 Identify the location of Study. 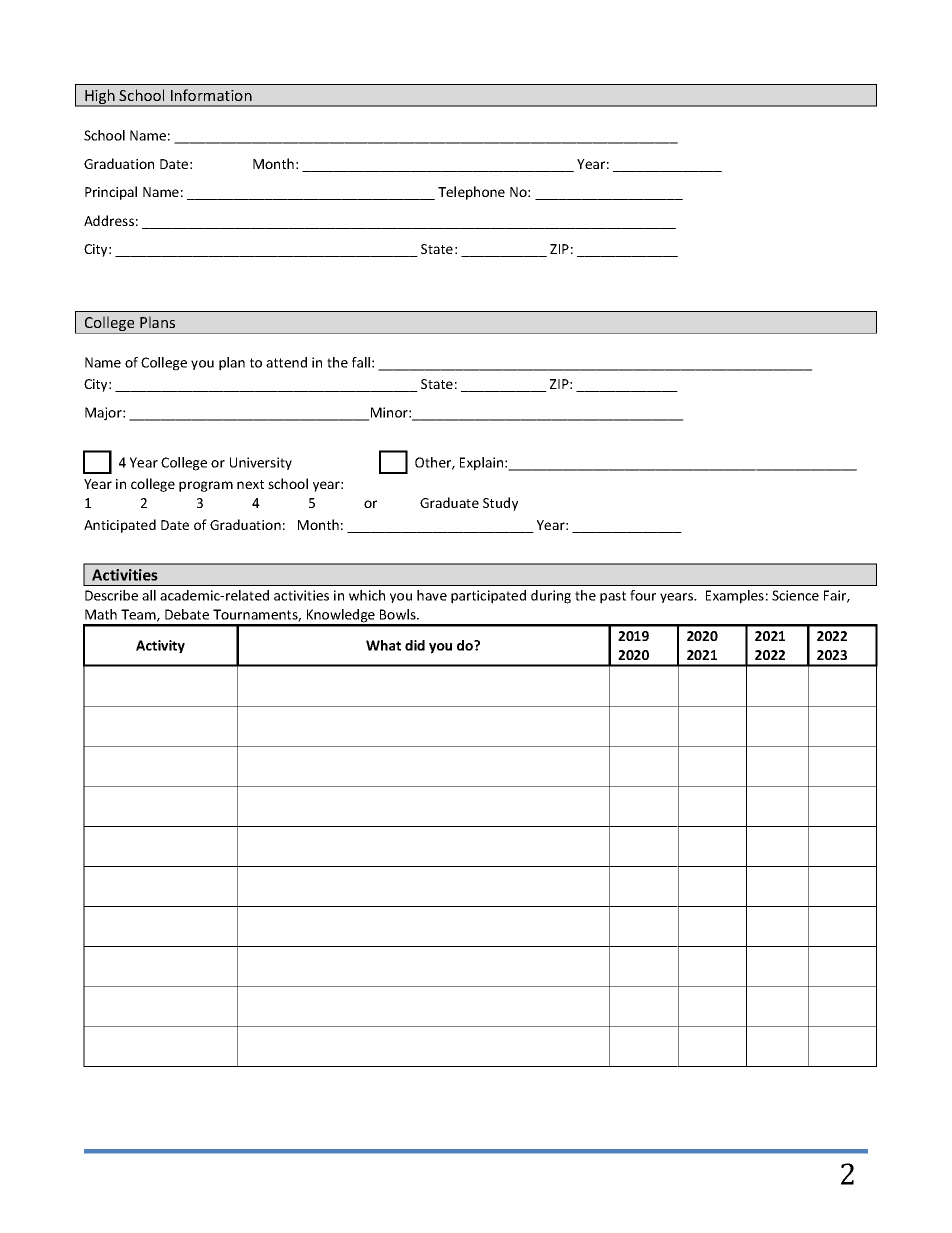
(500, 504).
